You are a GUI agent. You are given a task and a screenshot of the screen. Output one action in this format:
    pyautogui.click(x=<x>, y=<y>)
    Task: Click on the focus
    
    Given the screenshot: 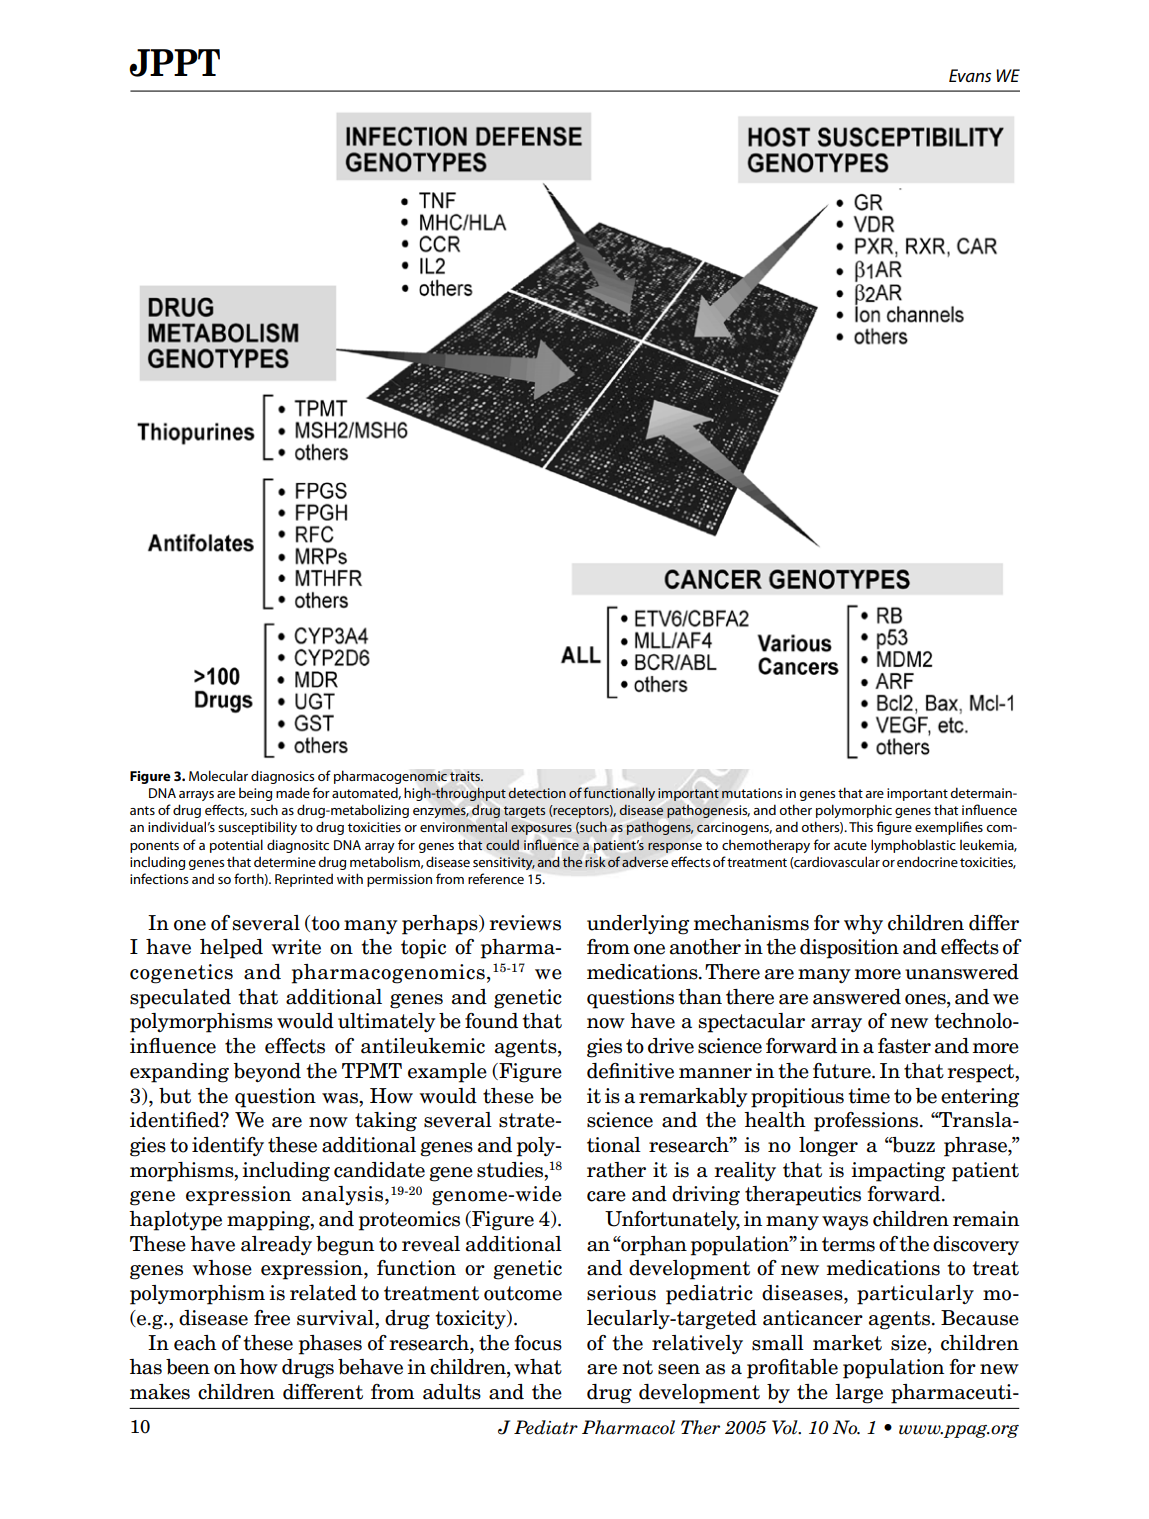 What is the action you would take?
    pyautogui.click(x=538, y=1343)
